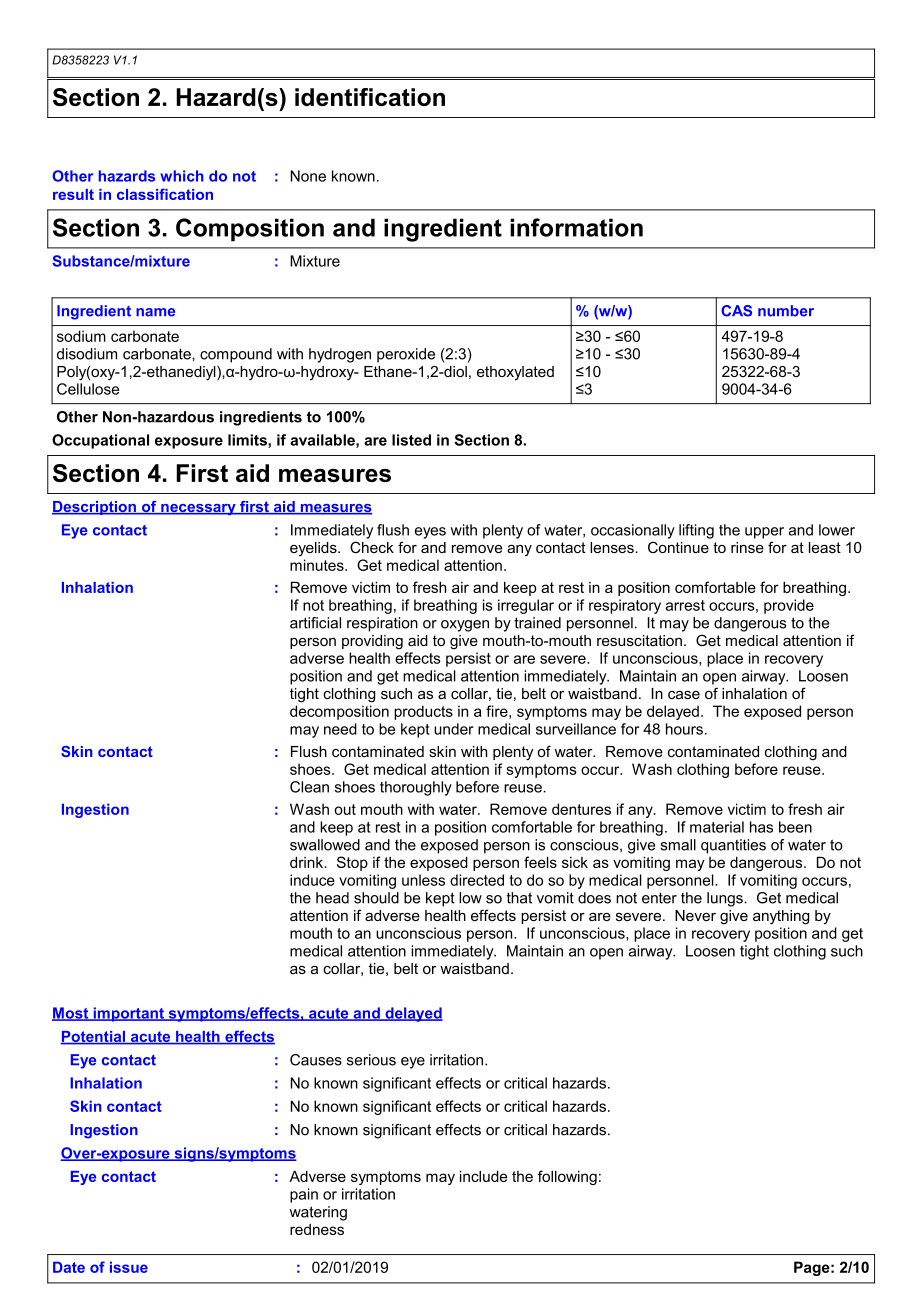 This screenshot has width=924, height=1308. I want to click on directed, so click(477, 880).
